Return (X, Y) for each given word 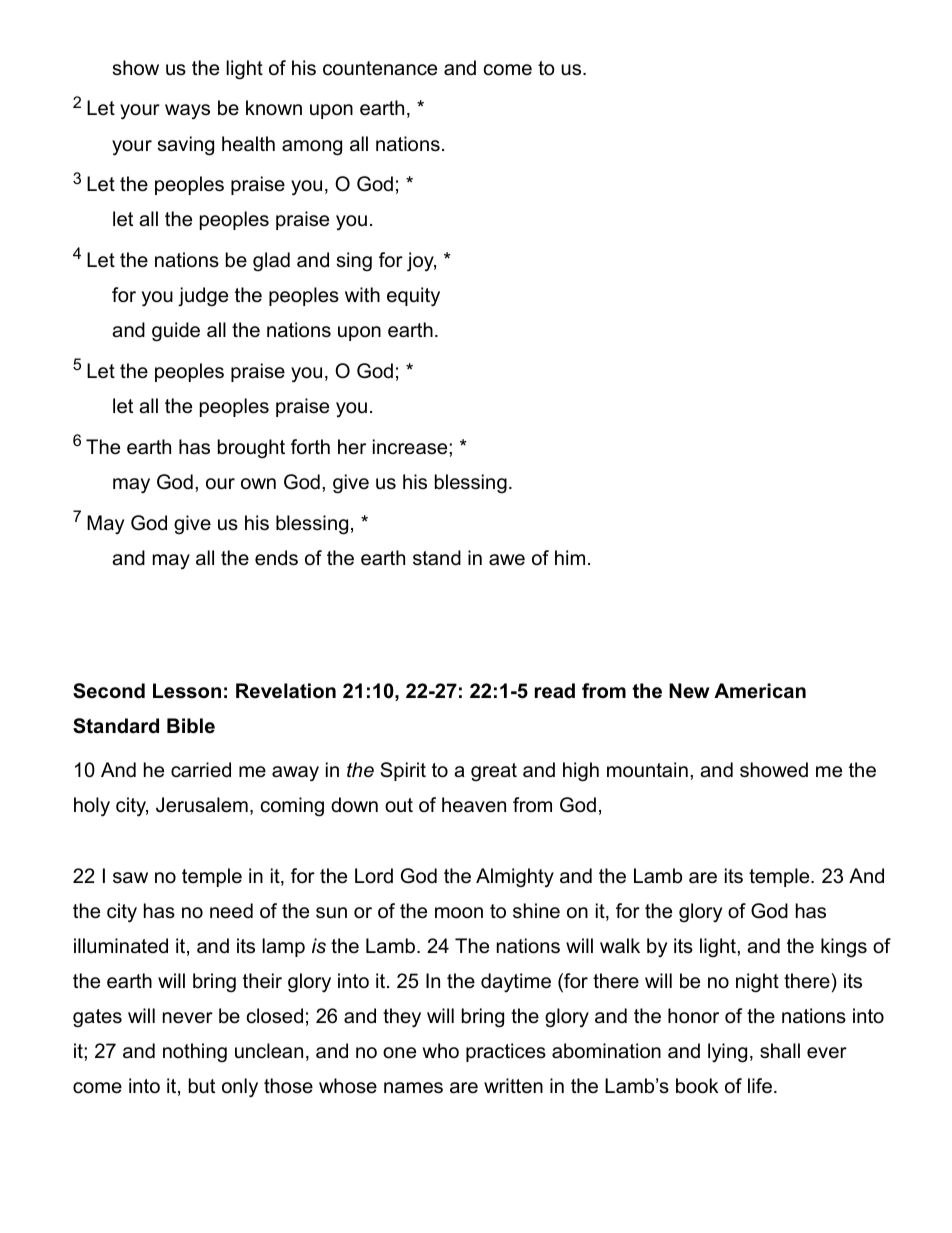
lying (727, 1053)
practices (506, 1052)
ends (276, 558)
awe (507, 560)
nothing (195, 1053)
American (760, 691)
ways (187, 112)
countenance (380, 68)
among (312, 148)
